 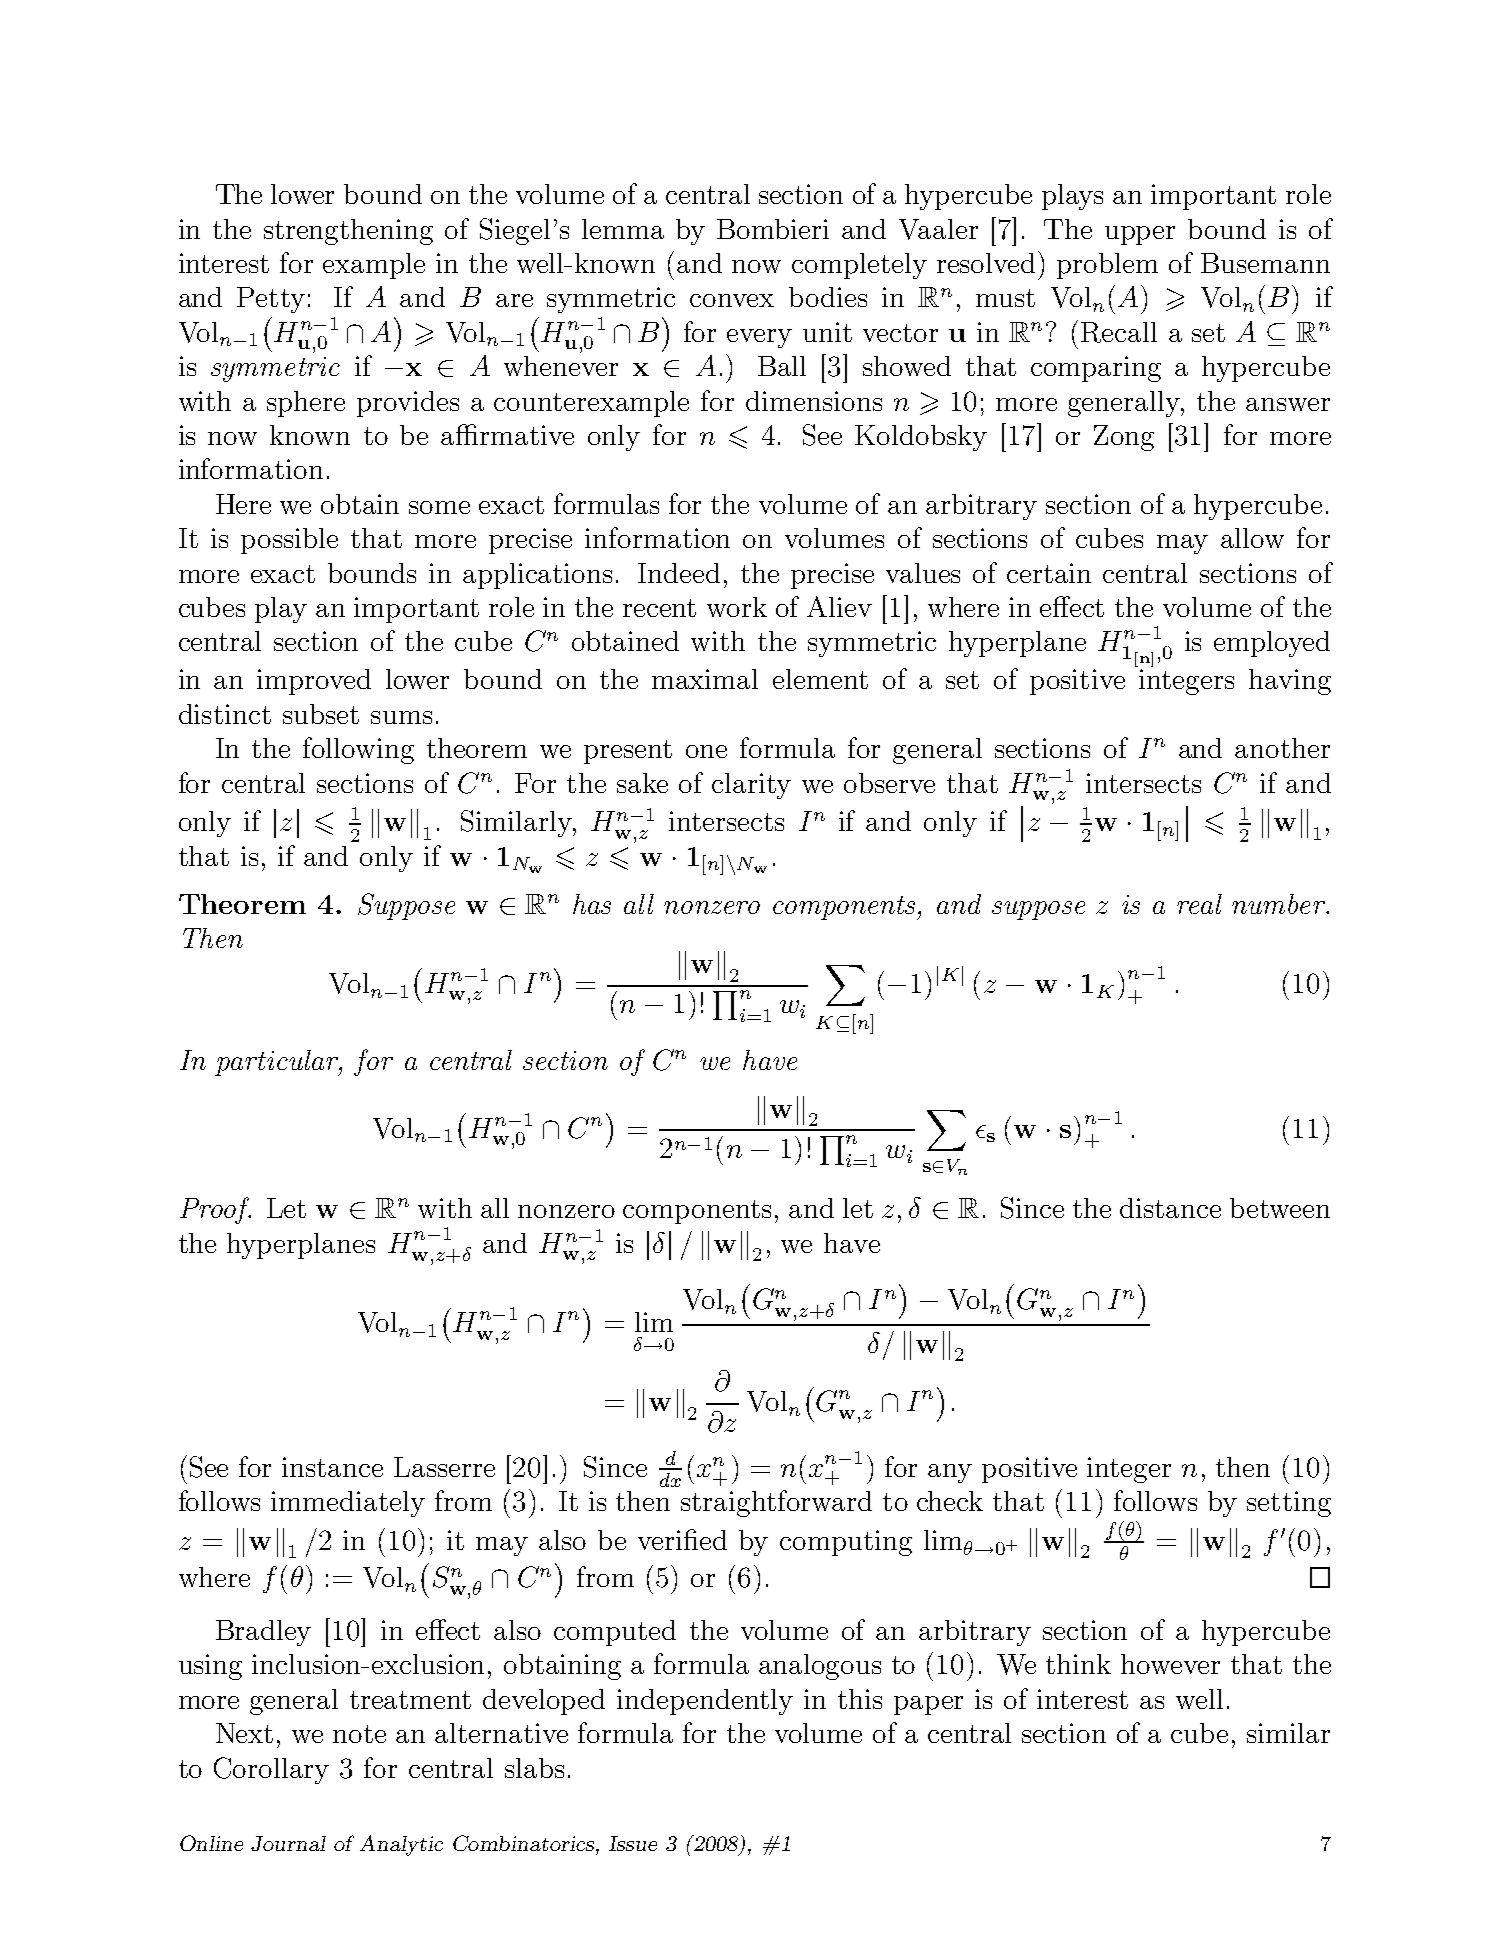 What do you see at coordinates (271, 1770) in the screenshot?
I see `Corollary` at bounding box center [271, 1770].
